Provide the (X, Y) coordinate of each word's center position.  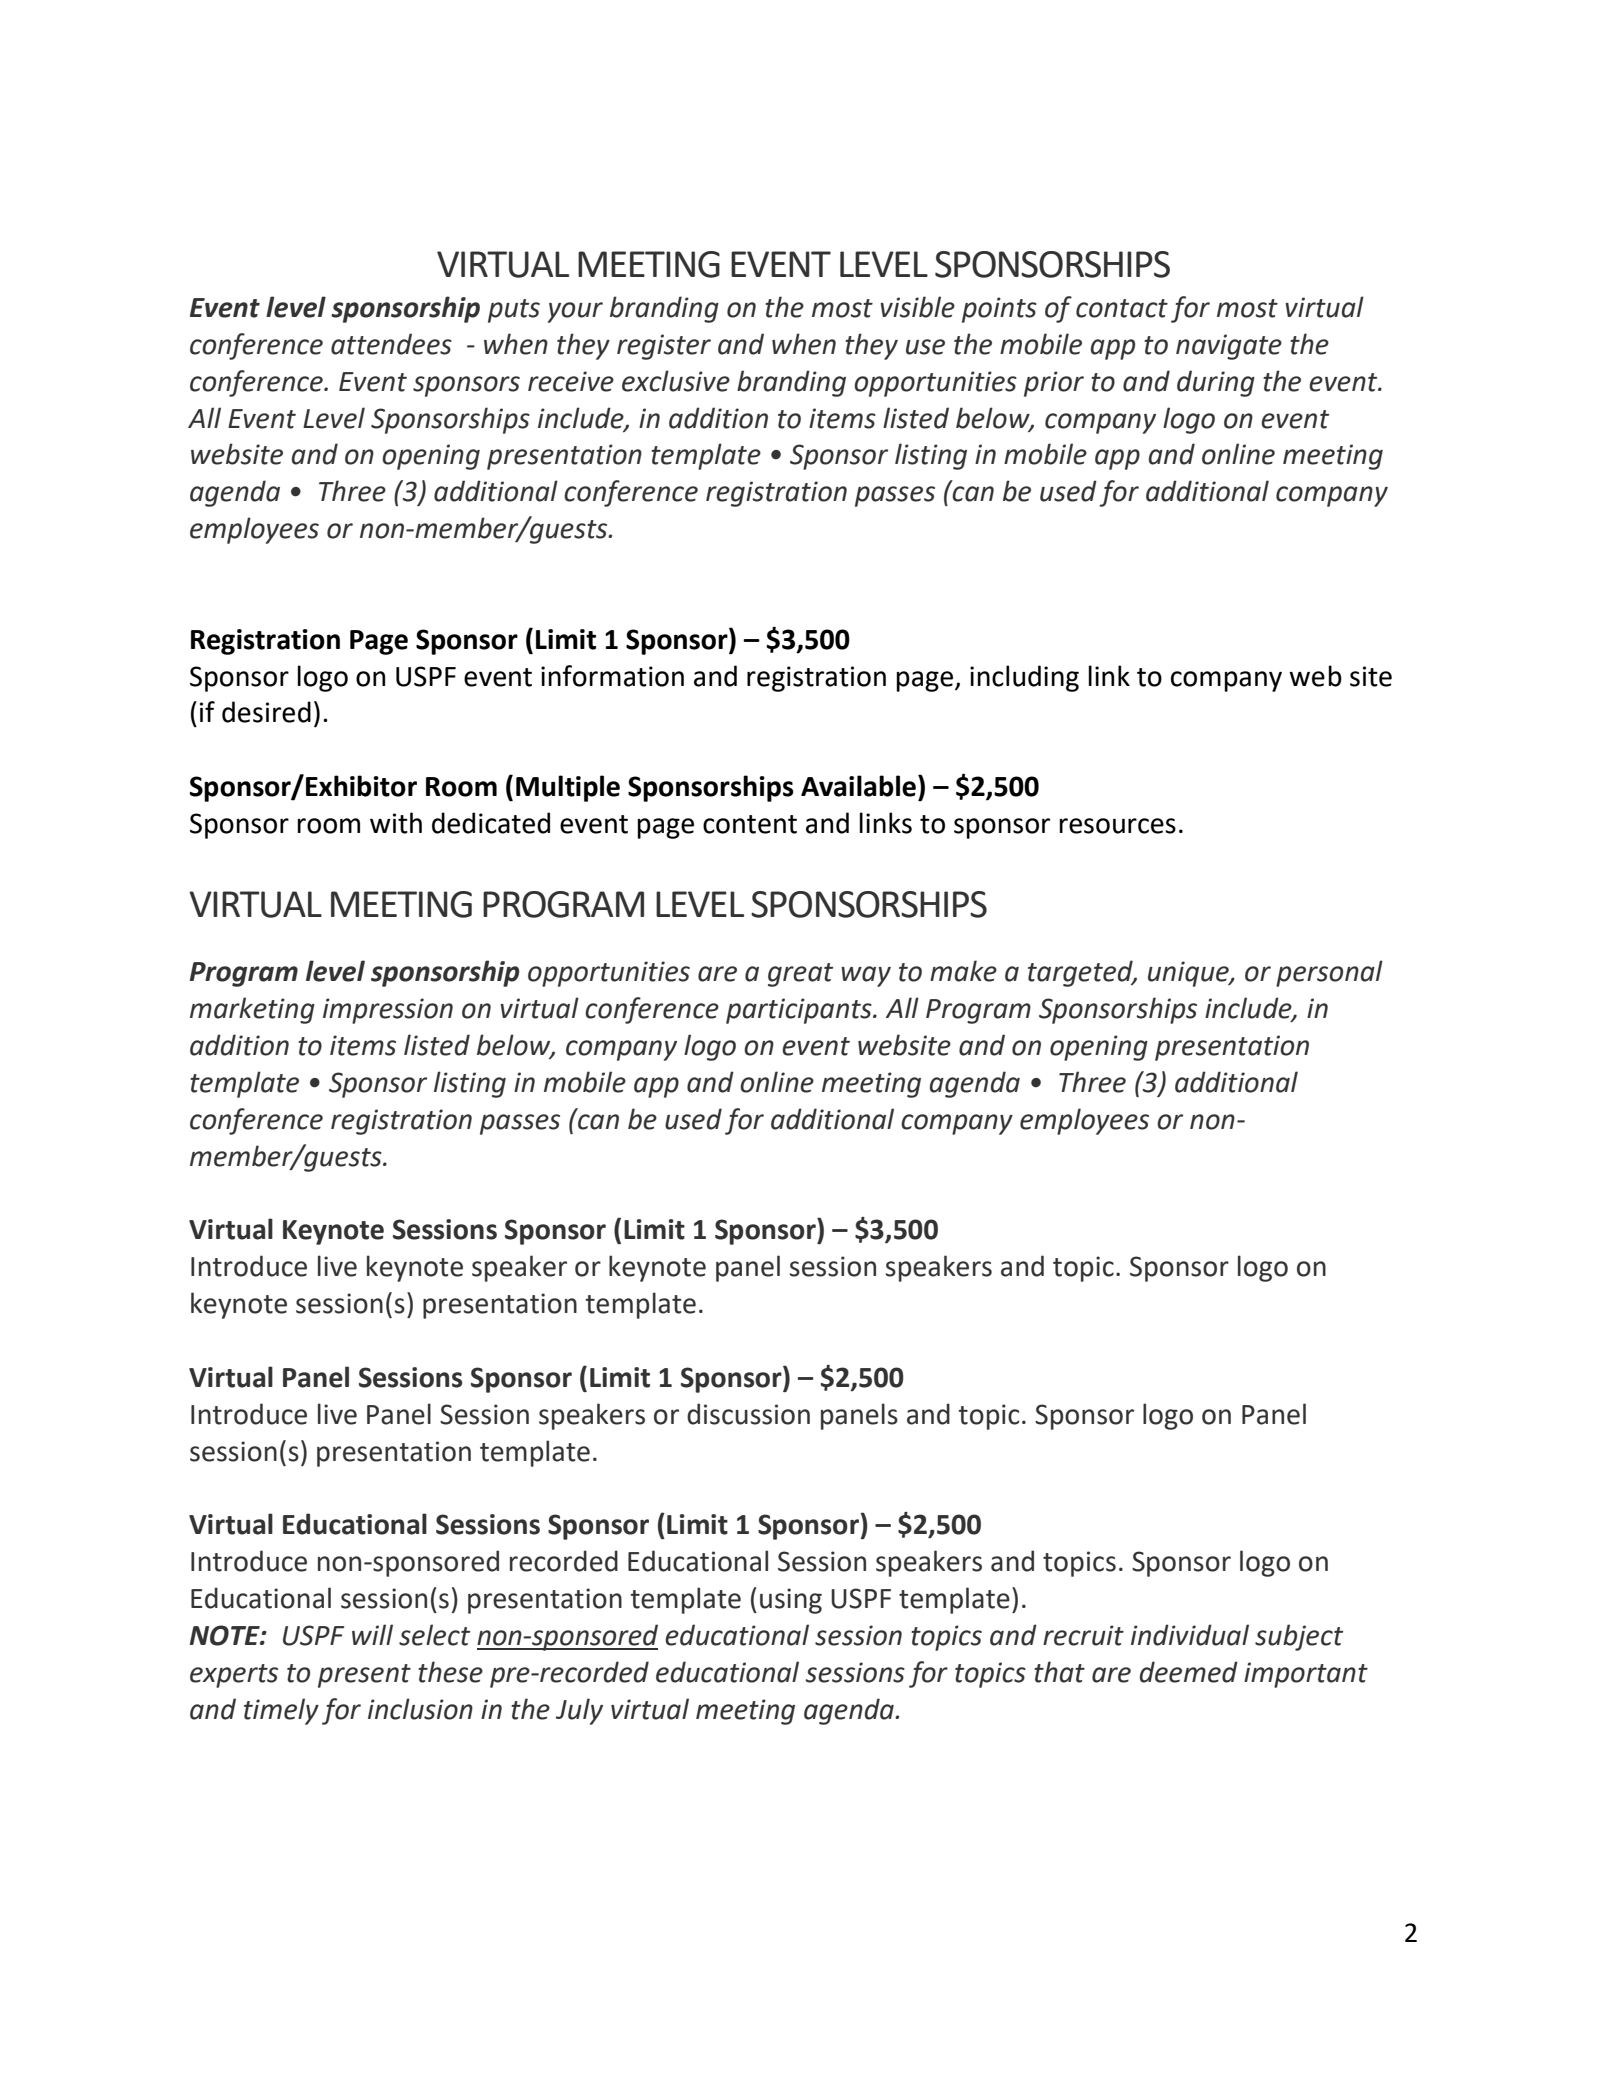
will (372, 1634)
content (750, 824)
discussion (748, 1414)
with (396, 823)
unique (1189, 974)
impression (388, 1011)
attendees (391, 344)
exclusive (676, 381)
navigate (1229, 347)
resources (1117, 826)
